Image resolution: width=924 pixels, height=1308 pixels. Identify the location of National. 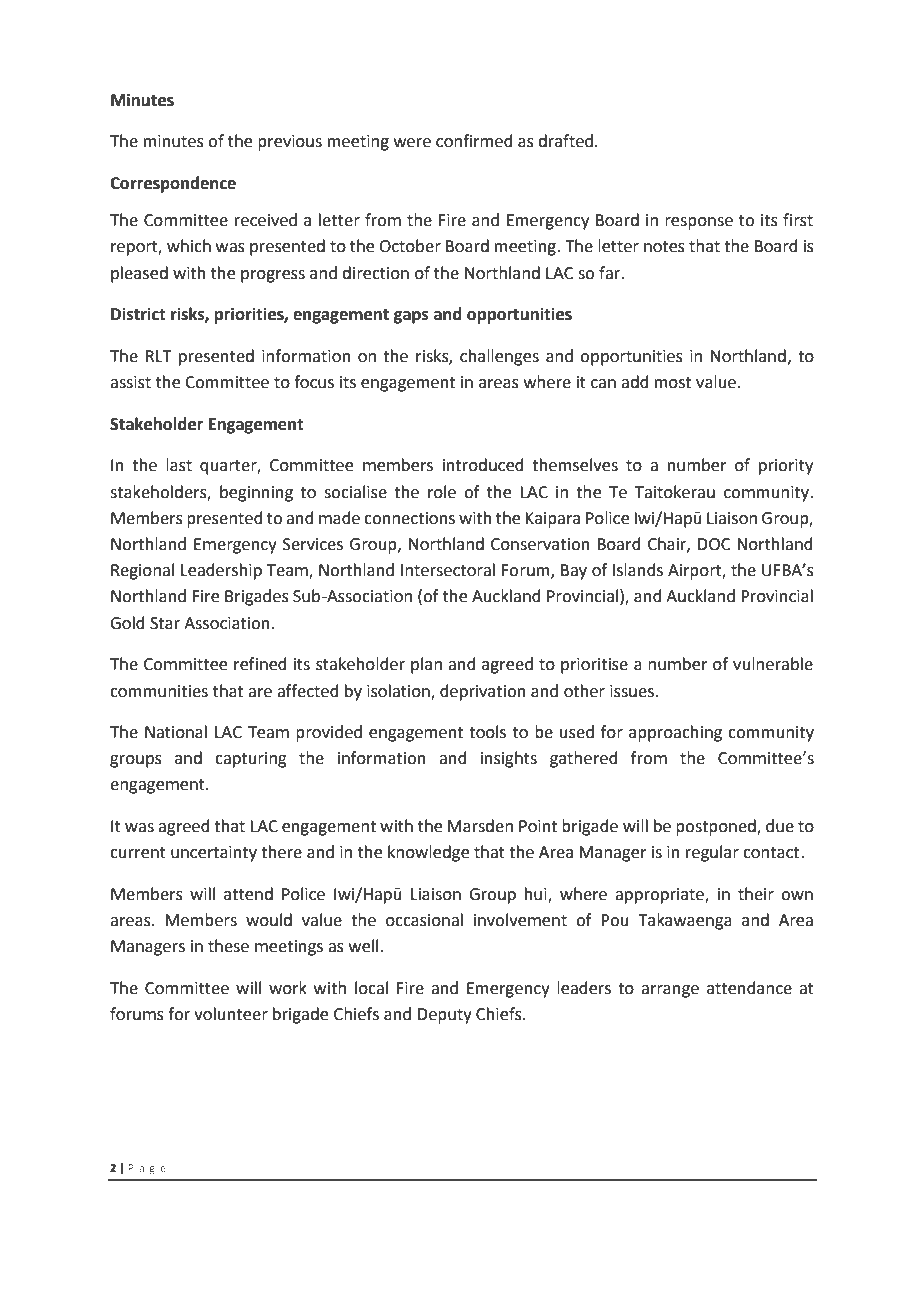
(176, 732).
